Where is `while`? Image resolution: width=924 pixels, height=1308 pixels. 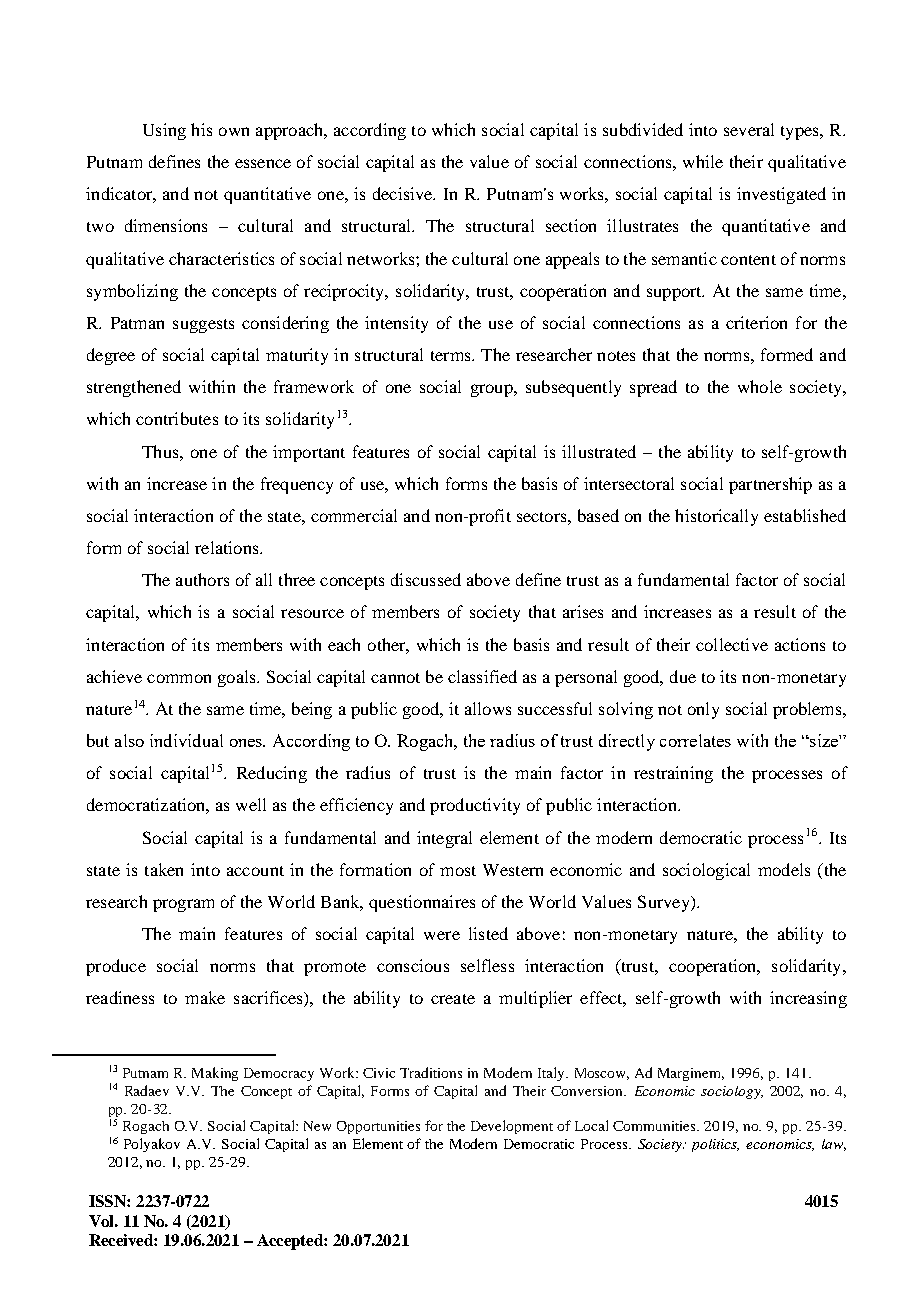
while is located at coordinates (703, 161).
